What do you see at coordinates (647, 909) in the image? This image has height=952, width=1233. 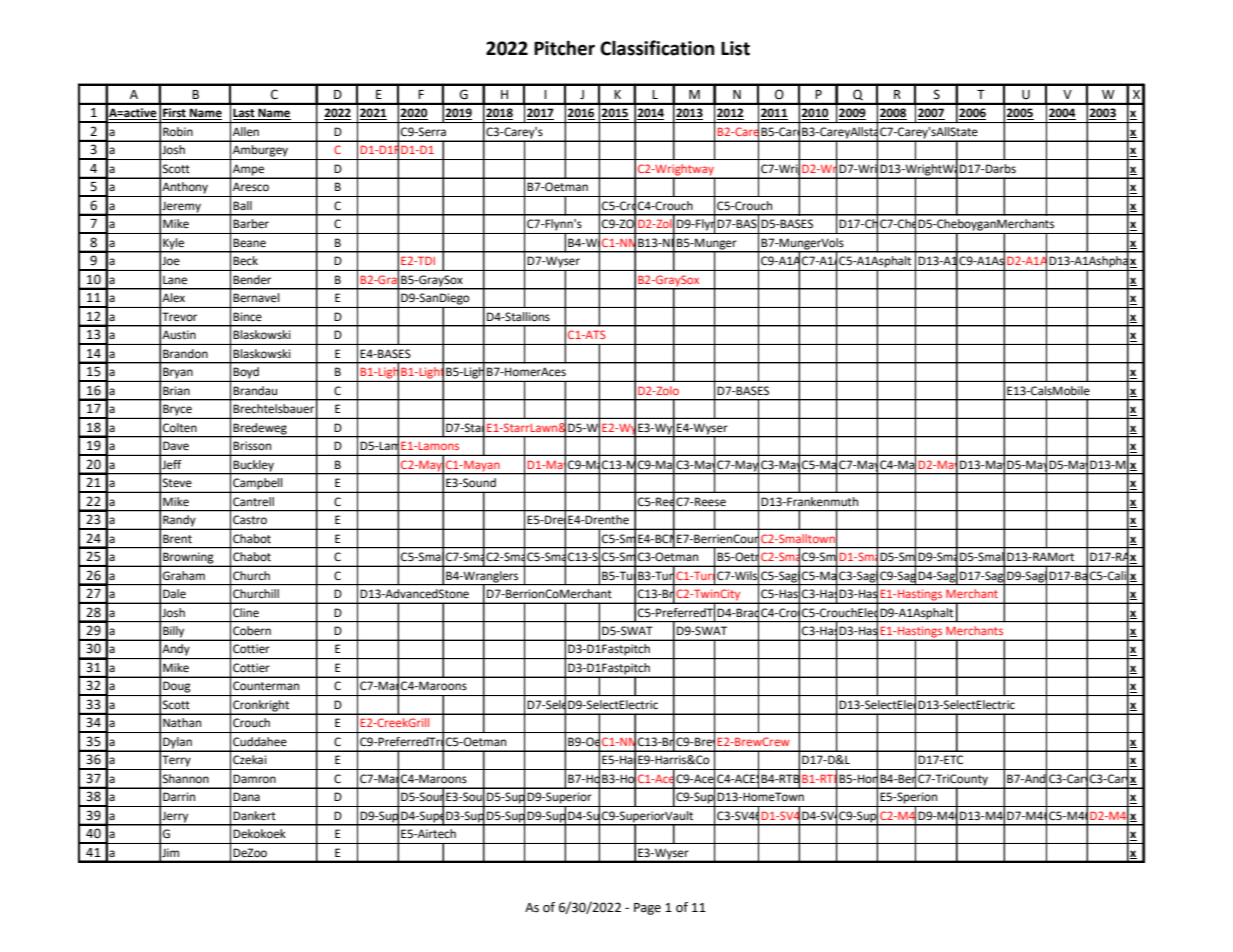 I see `Page` at bounding box center [647, 909].
